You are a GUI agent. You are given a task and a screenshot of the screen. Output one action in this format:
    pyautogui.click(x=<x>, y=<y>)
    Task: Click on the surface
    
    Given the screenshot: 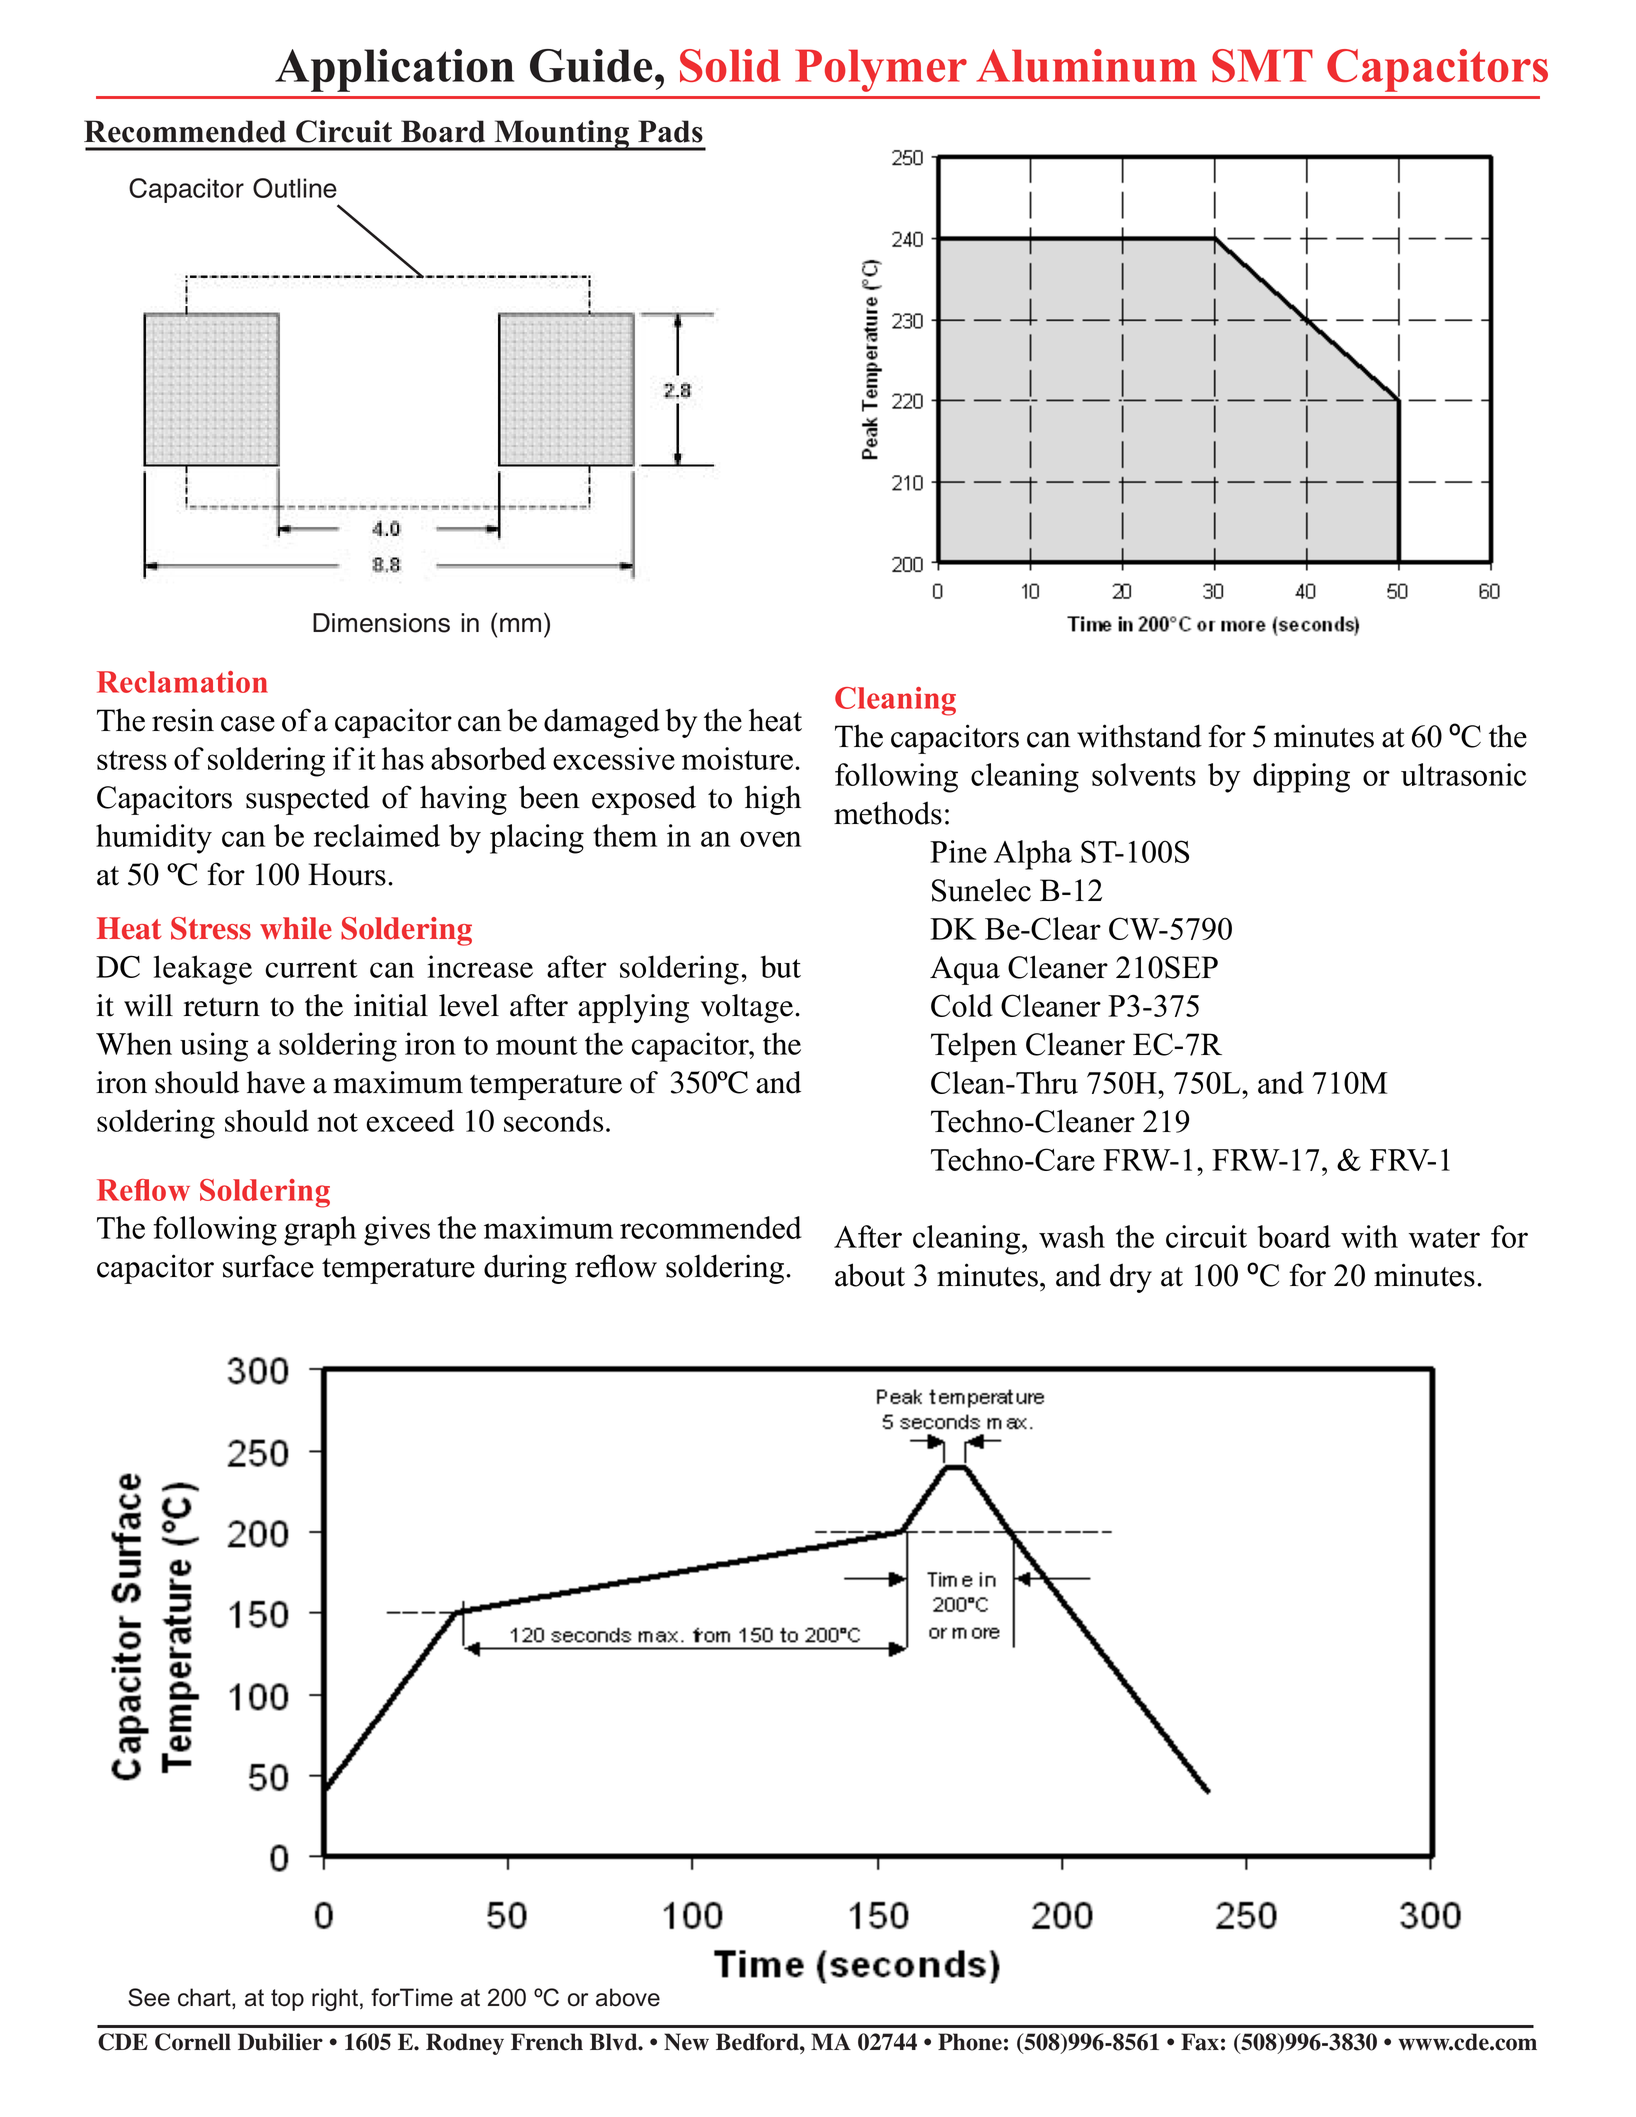 What is the action you would take?
    pyautogui.click(x=268, y=1266)
